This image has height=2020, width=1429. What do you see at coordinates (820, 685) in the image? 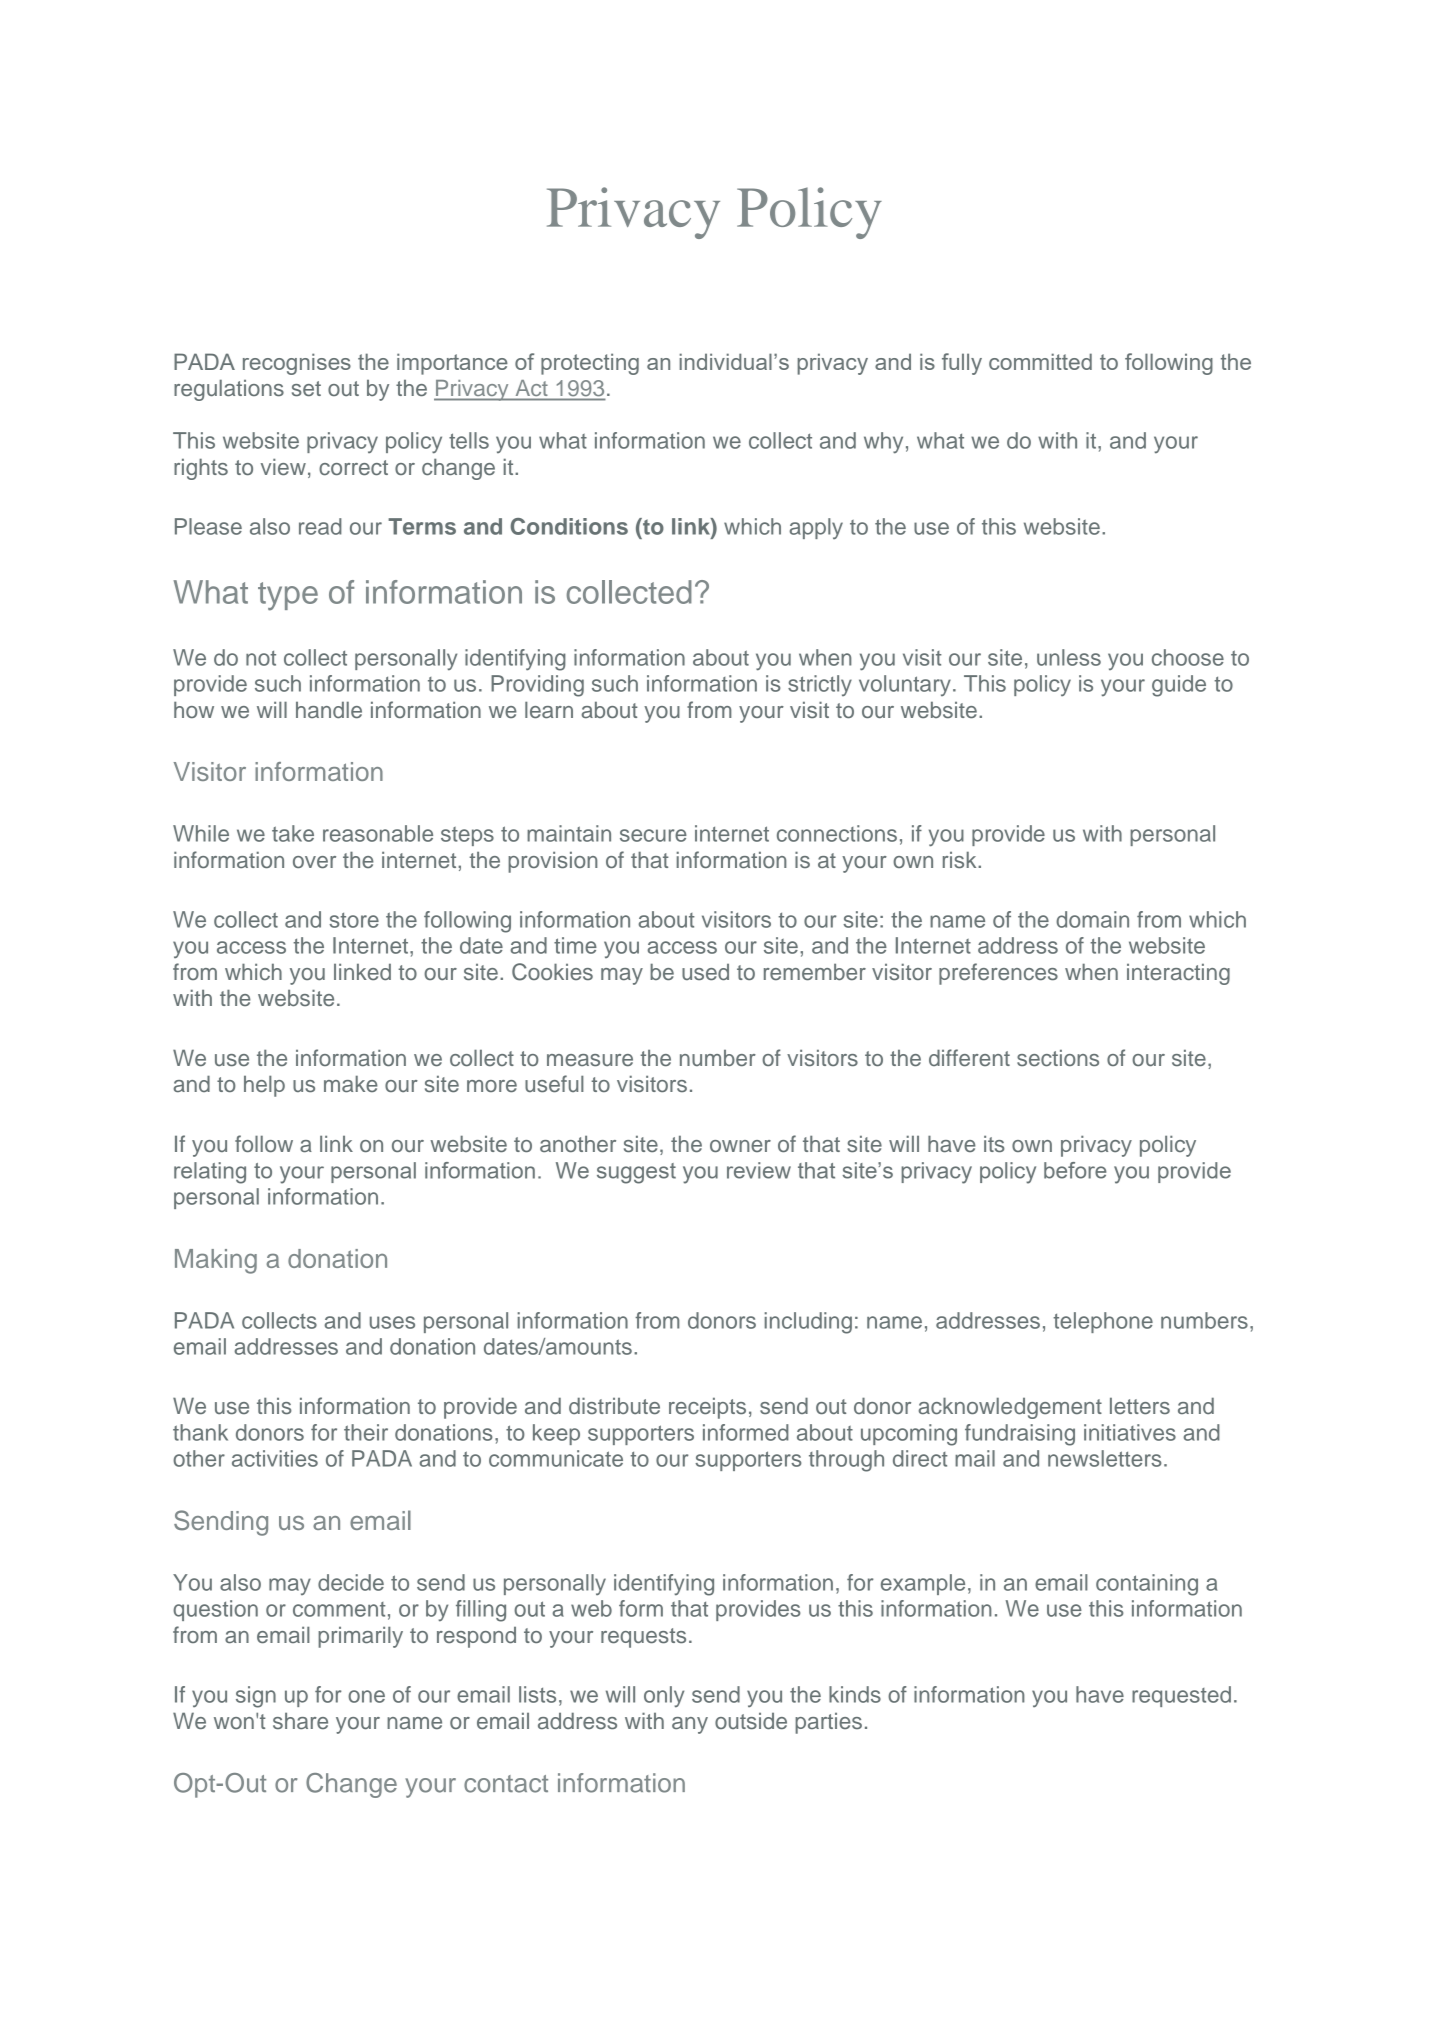
I see `strictly` at bounding box center [820, 685].
